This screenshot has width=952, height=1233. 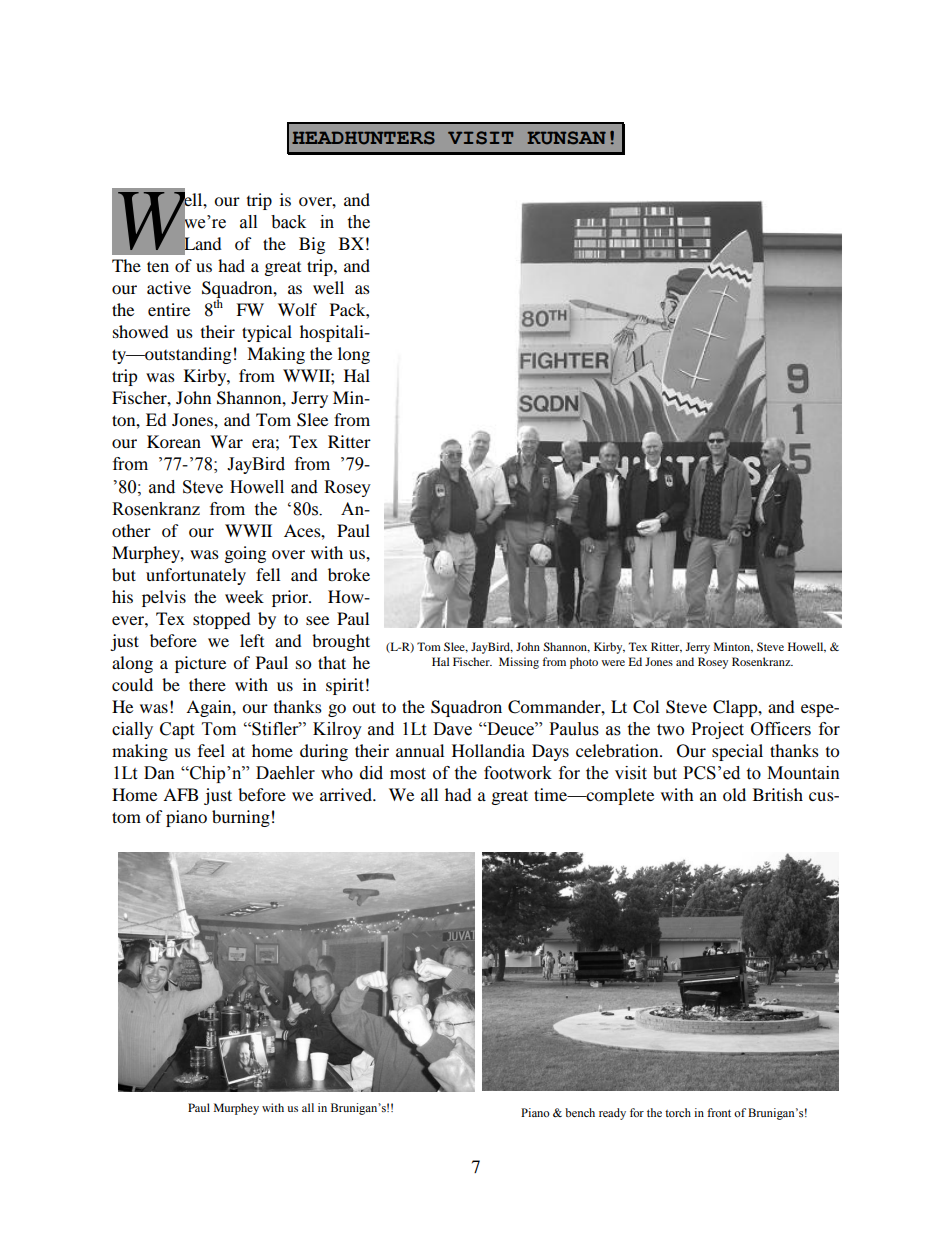 What do you see at coordinates (580, 1112) in the screenshot?
I see `bench` at bounding box center [580, 1112].
